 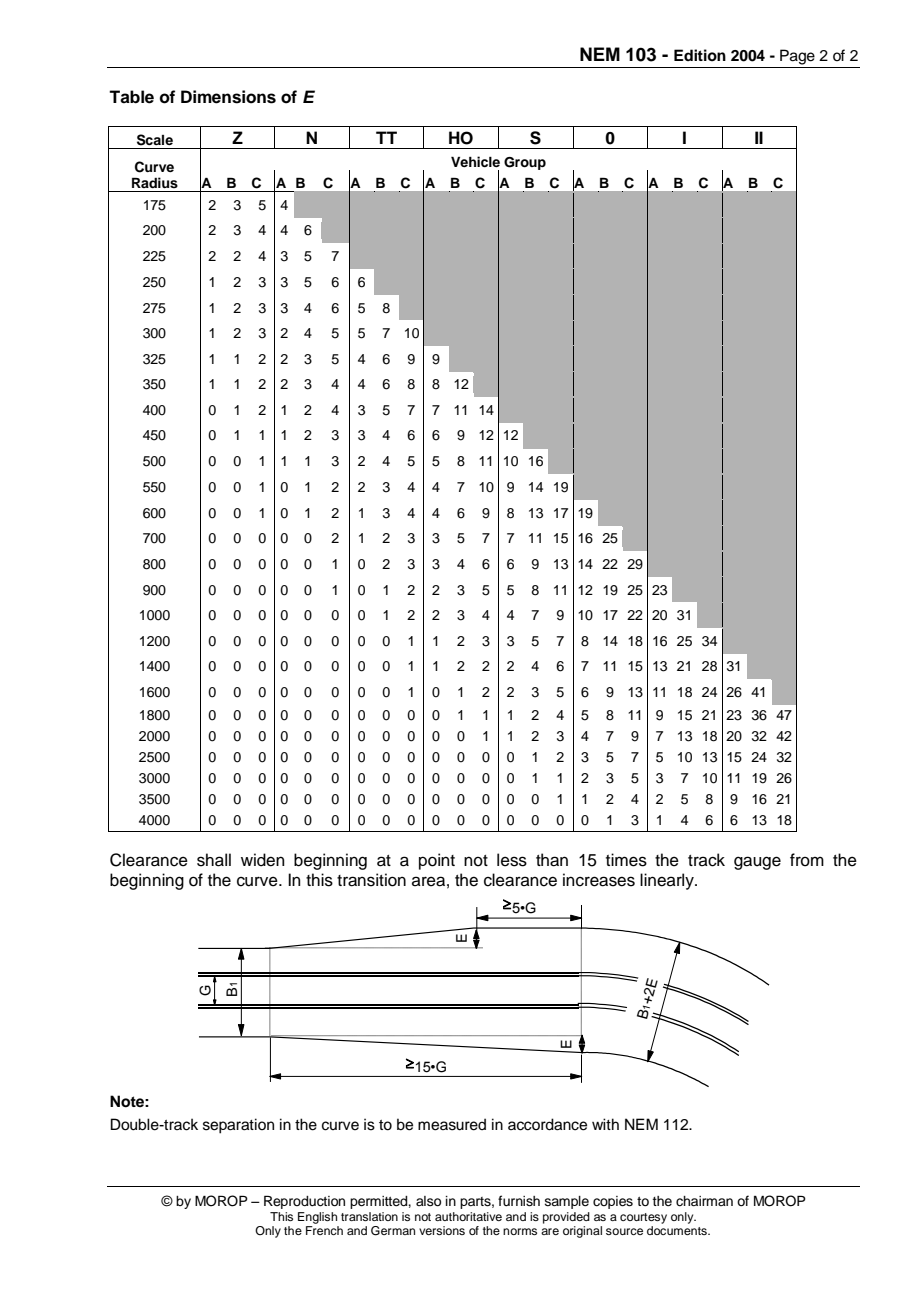 What do you see at coordinates (525, 163) in the screenshot?
I see `Group` at bounding box center [525, 163].
